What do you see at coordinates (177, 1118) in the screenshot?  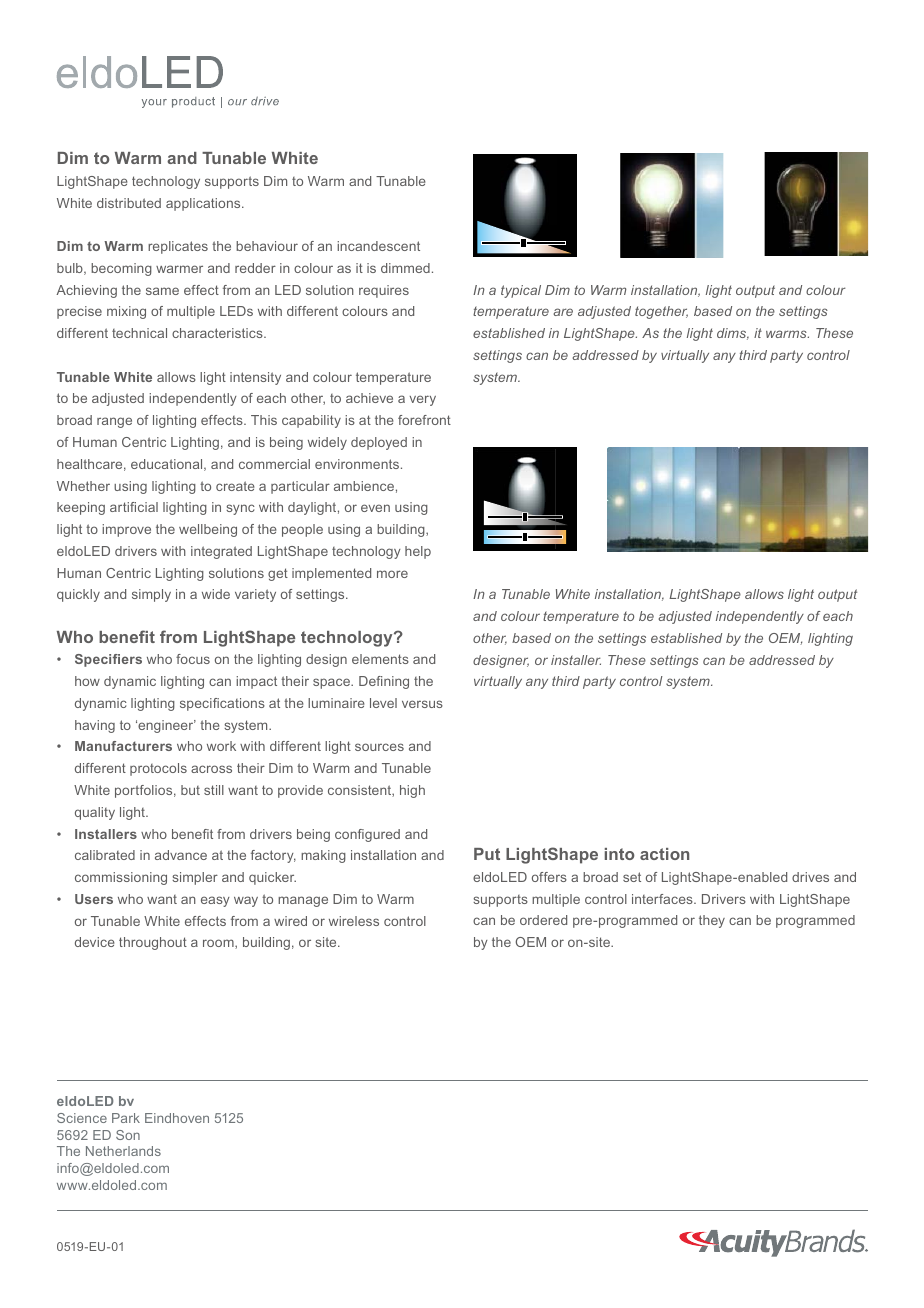 I see `Eindhoven` at bounding box center [177, 1118].
